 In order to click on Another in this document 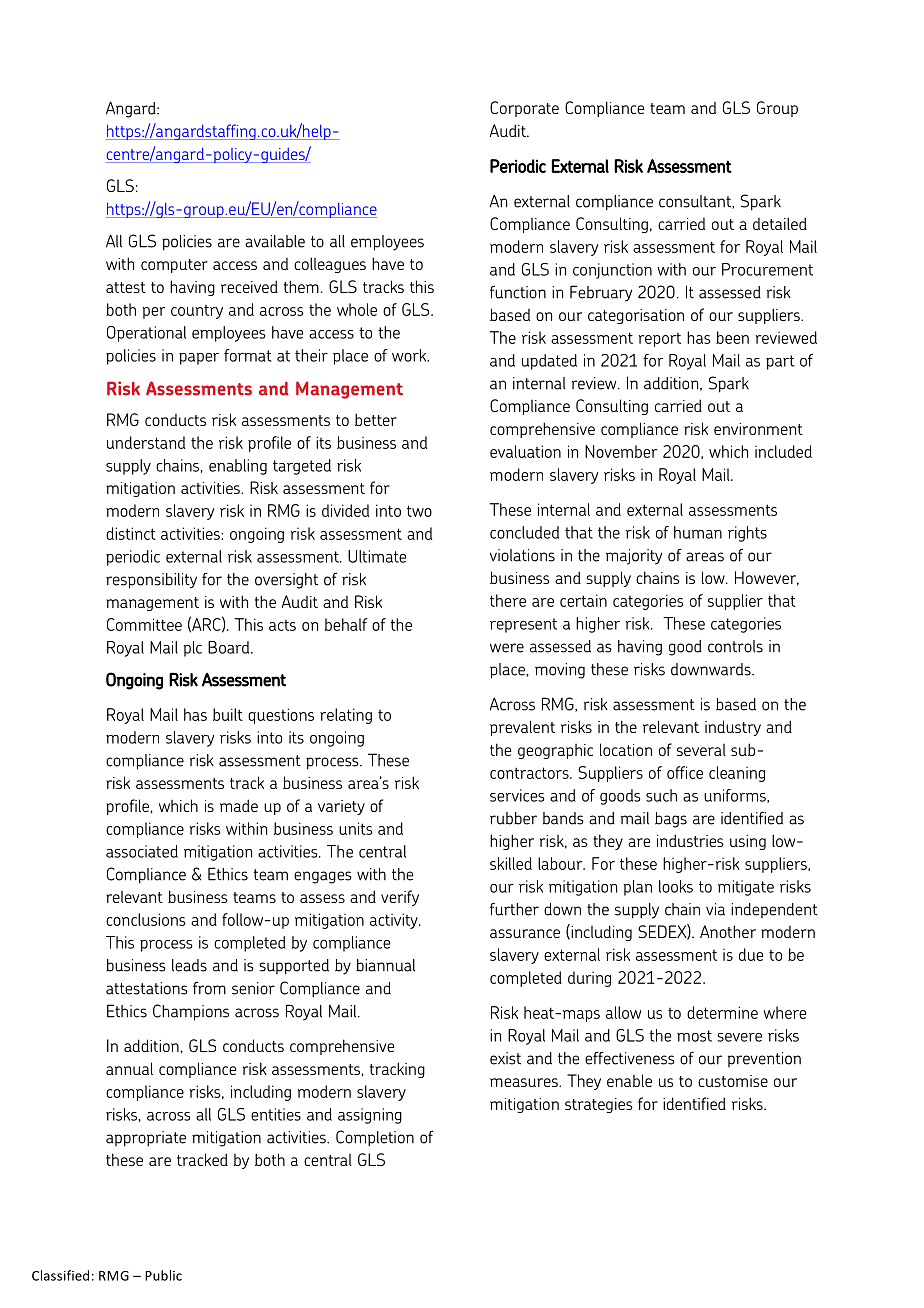, I will do `click(728, 931)`.
